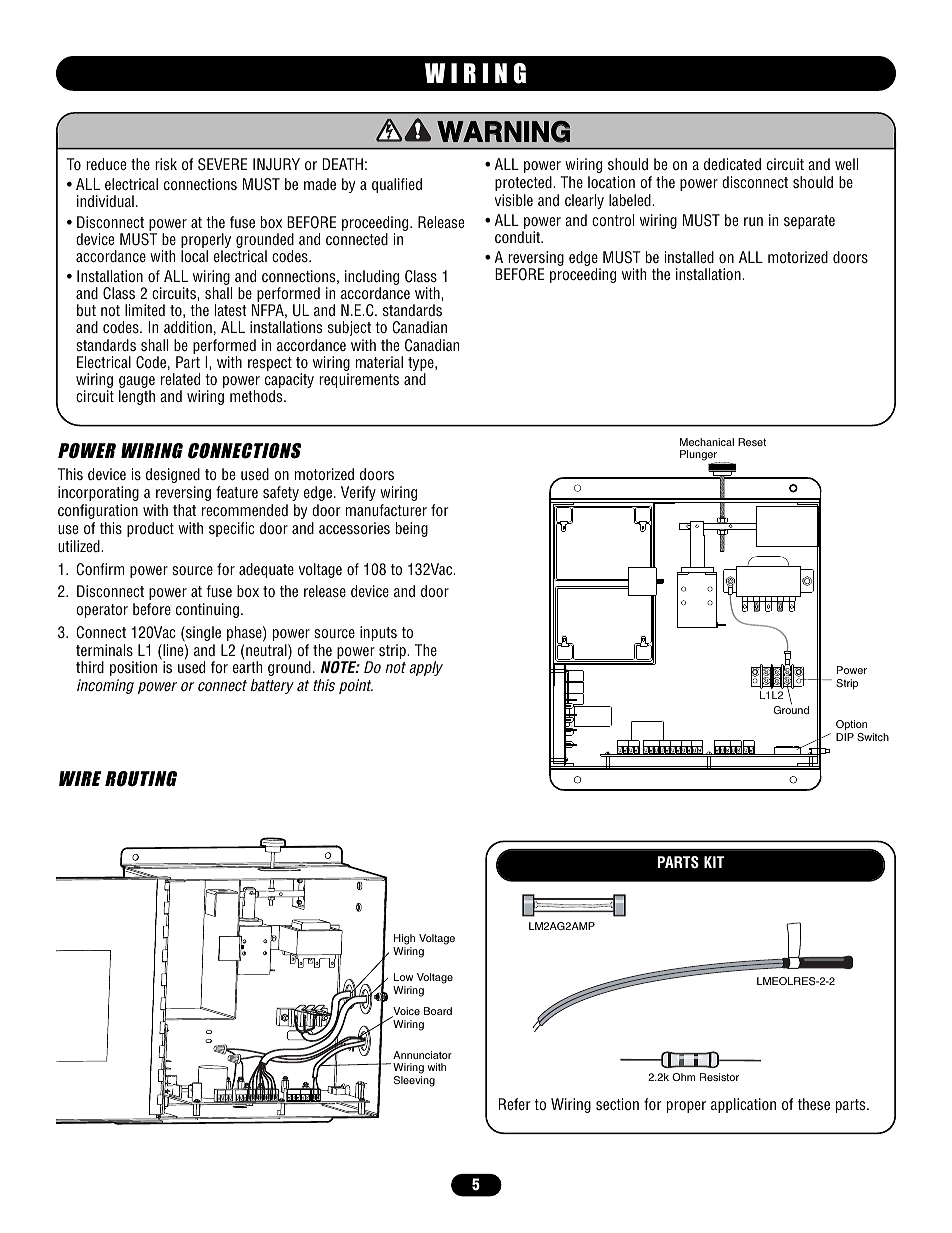  What do you see at coordinates (166, 164) in the screenshot?
I see `risk` at bounding box center [166, 164].
